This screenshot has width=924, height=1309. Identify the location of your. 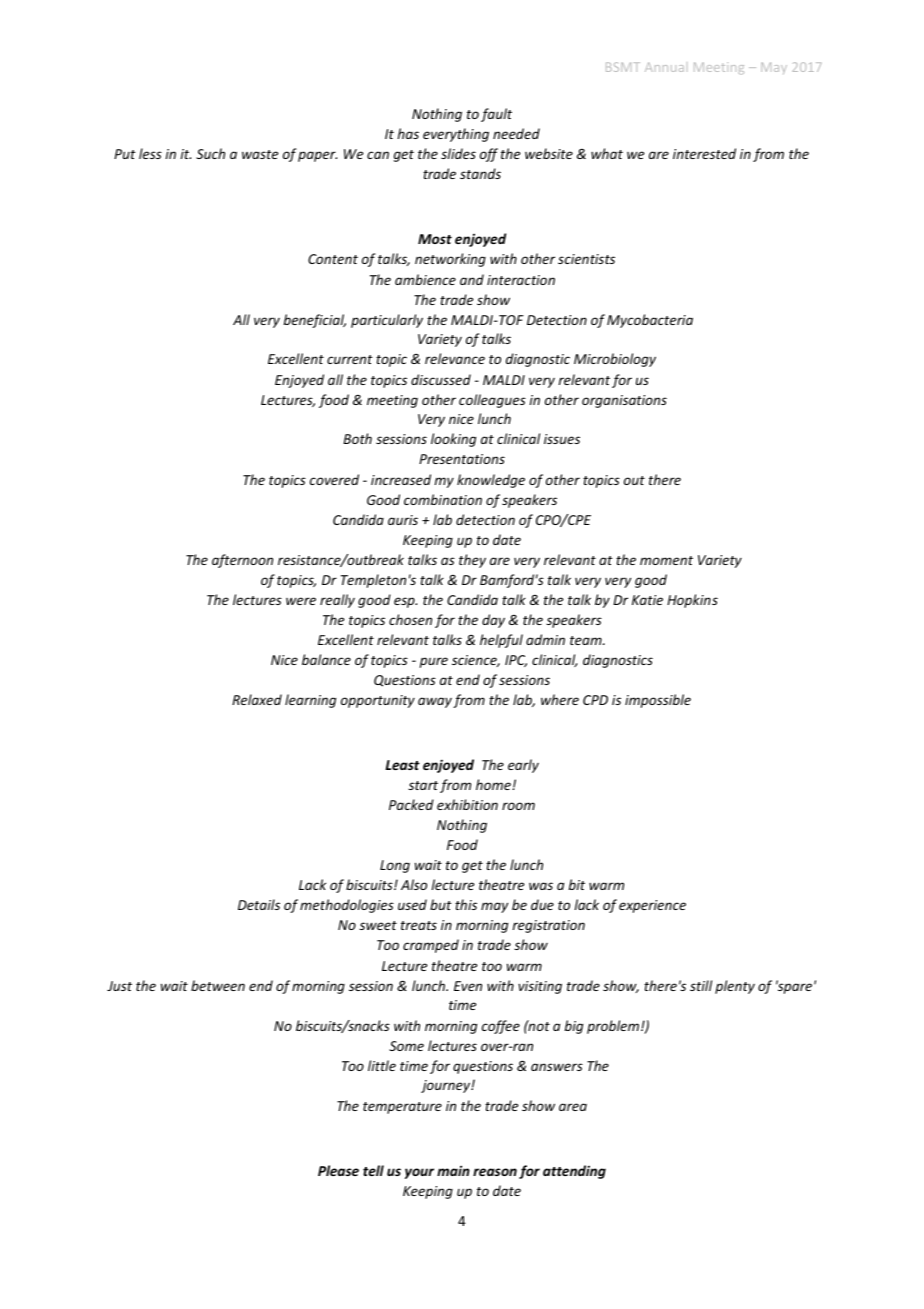
(419, 1173).
